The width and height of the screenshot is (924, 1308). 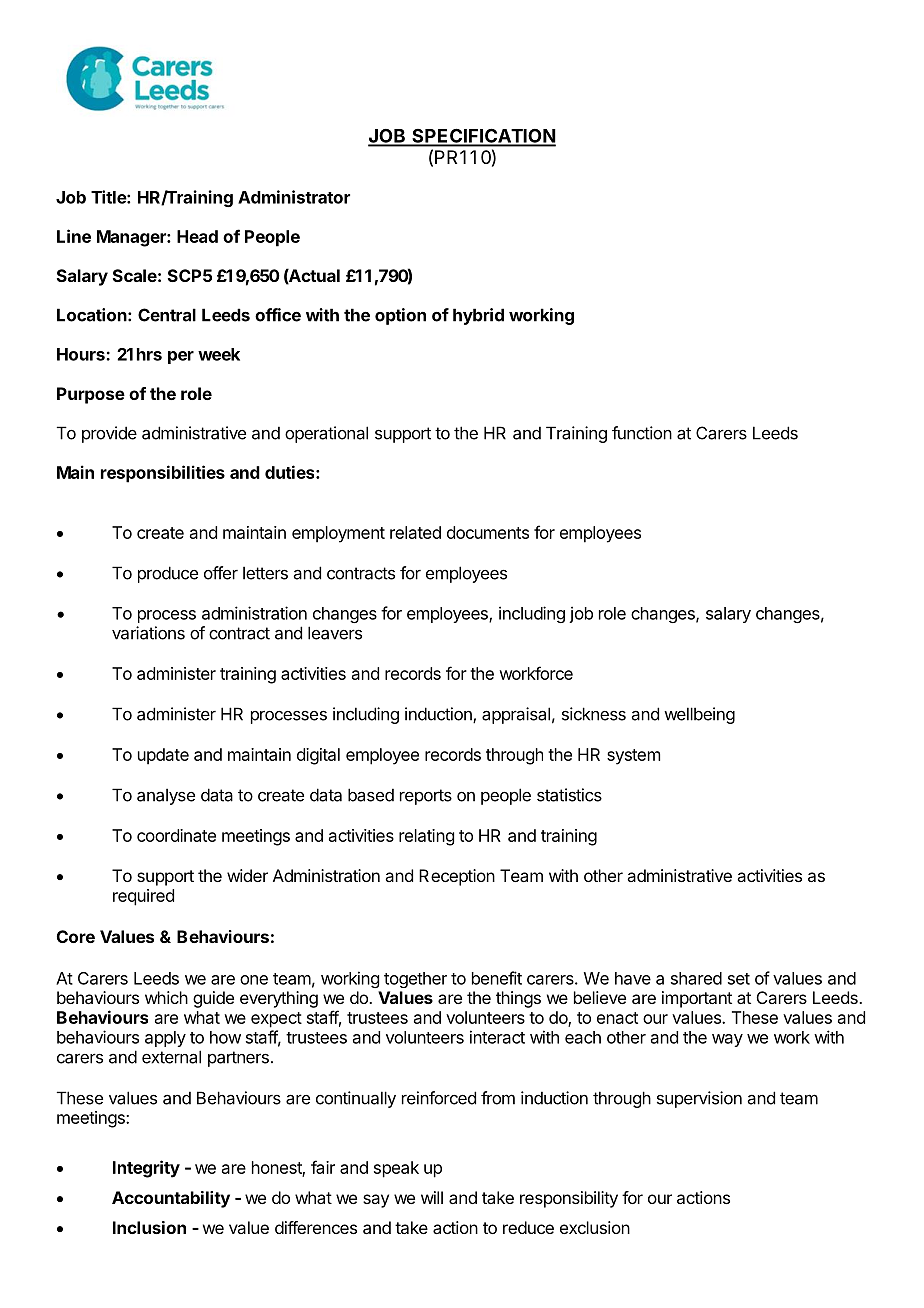 I want to click on function, so click(x=642, y=433).
